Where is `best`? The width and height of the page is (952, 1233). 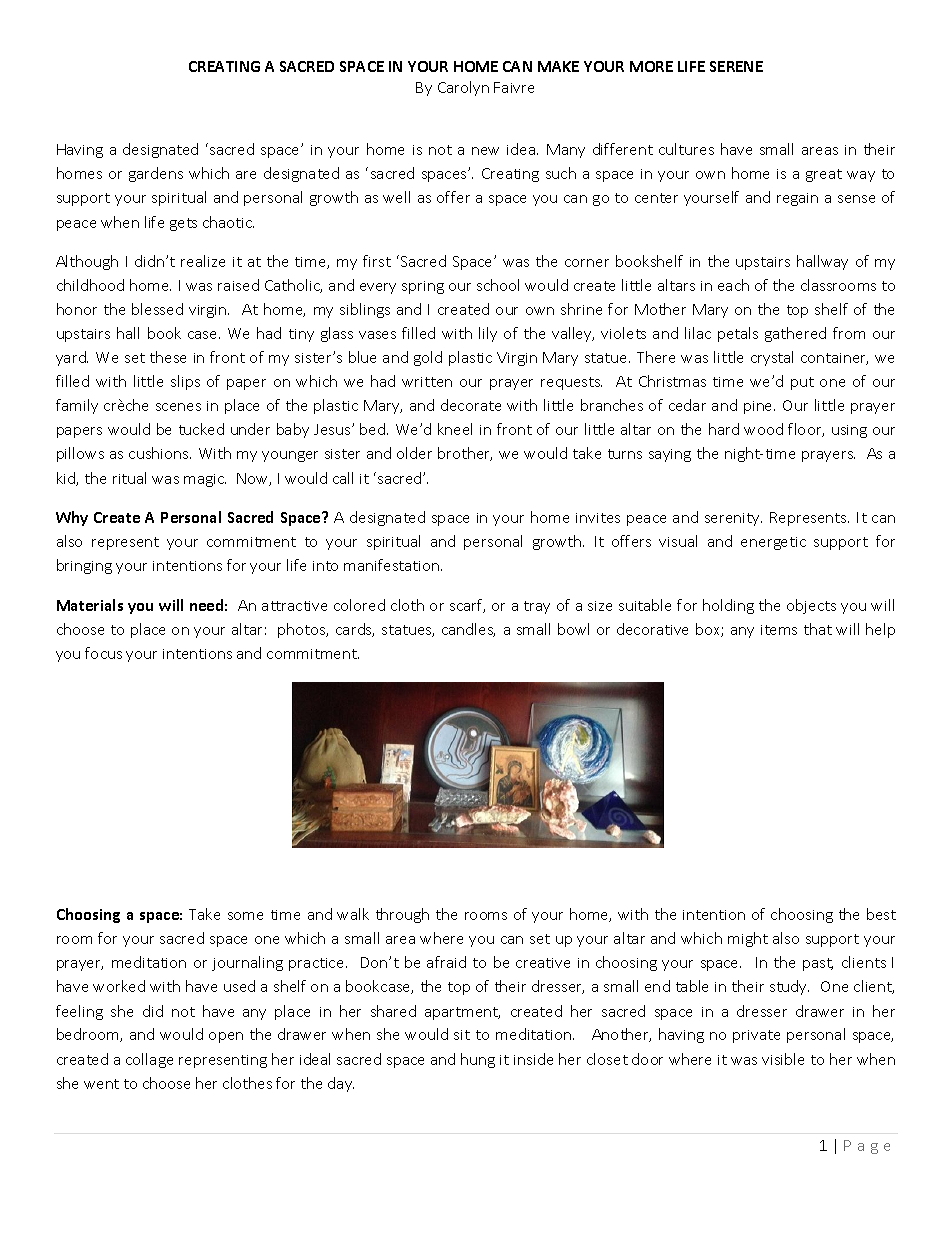 best is located at coordinates (881, 914).
